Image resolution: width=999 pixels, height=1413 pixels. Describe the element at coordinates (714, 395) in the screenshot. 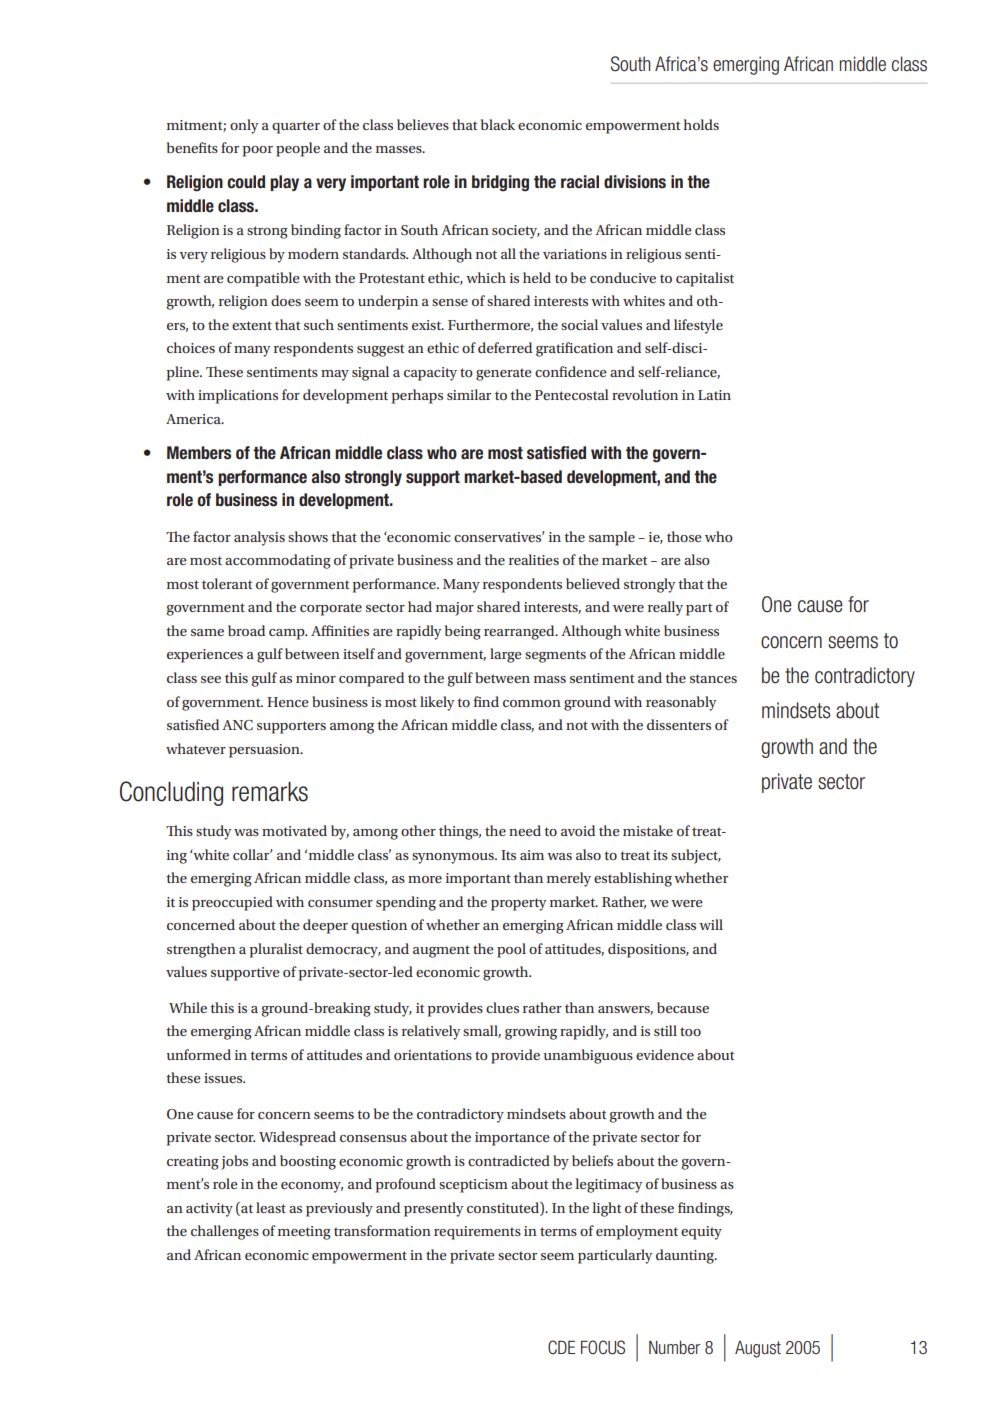

I see `Latin` at that location.
